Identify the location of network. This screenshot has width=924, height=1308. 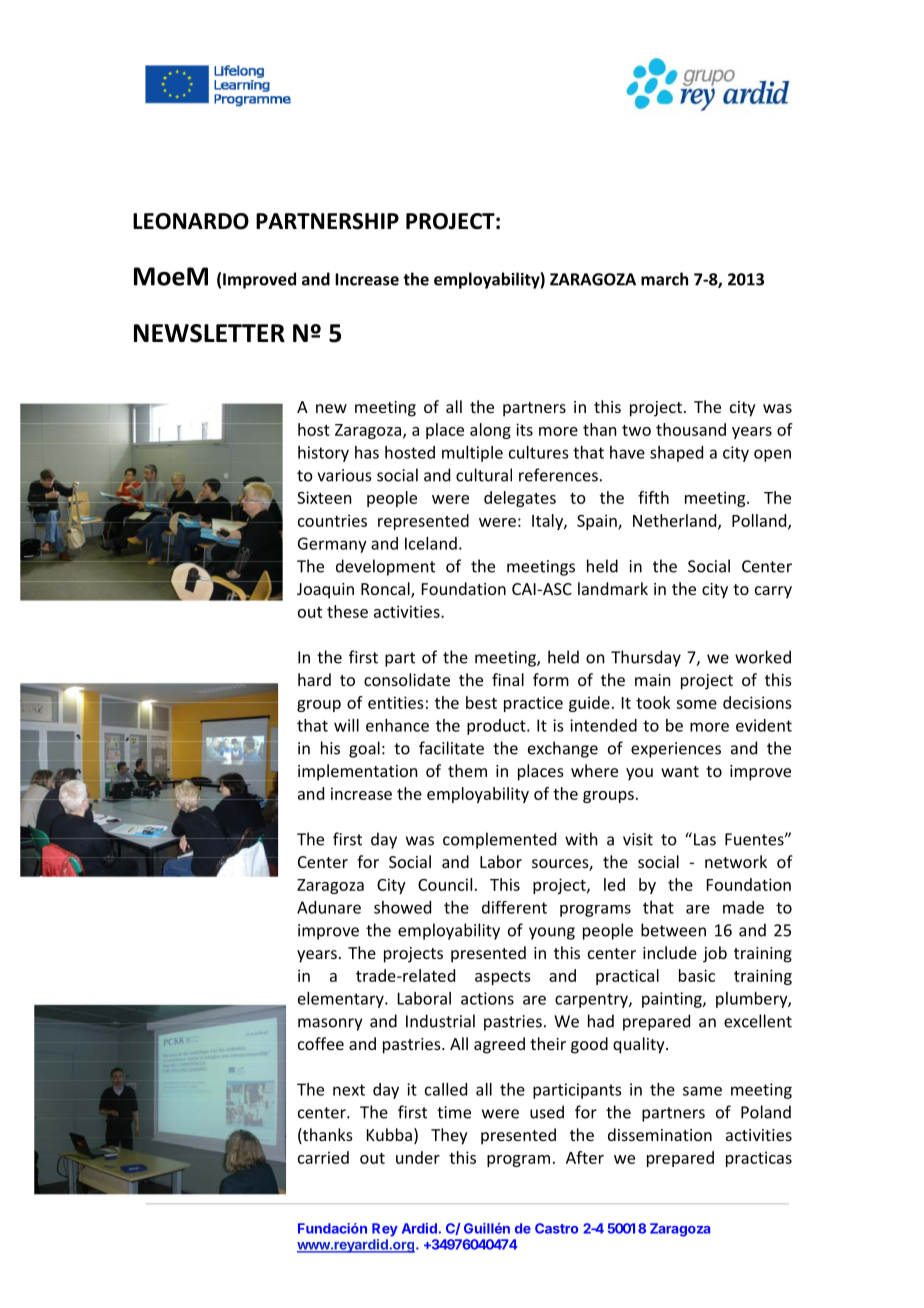
(736, 861).
